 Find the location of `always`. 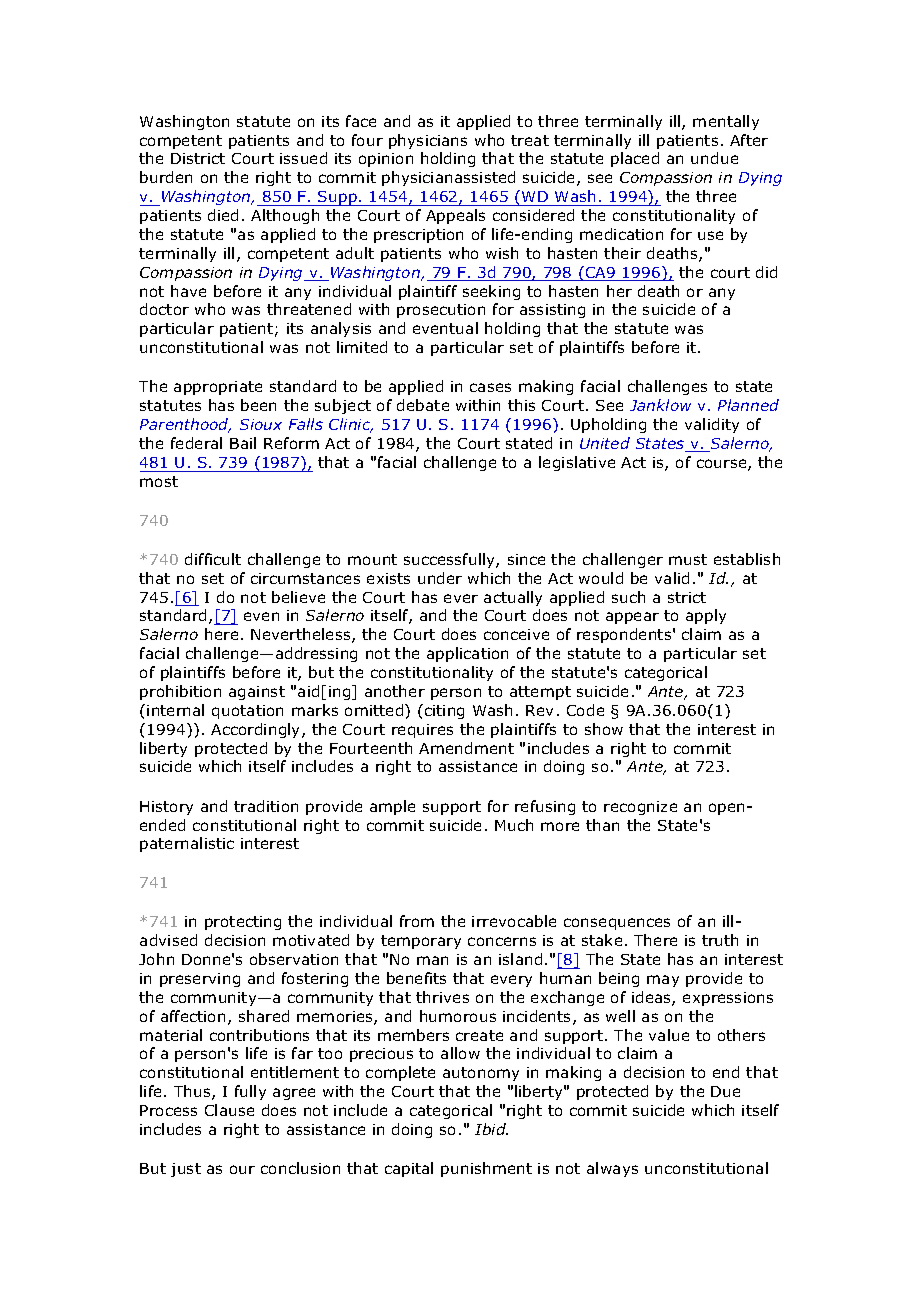

always is located at coordinates (612, 1169).
